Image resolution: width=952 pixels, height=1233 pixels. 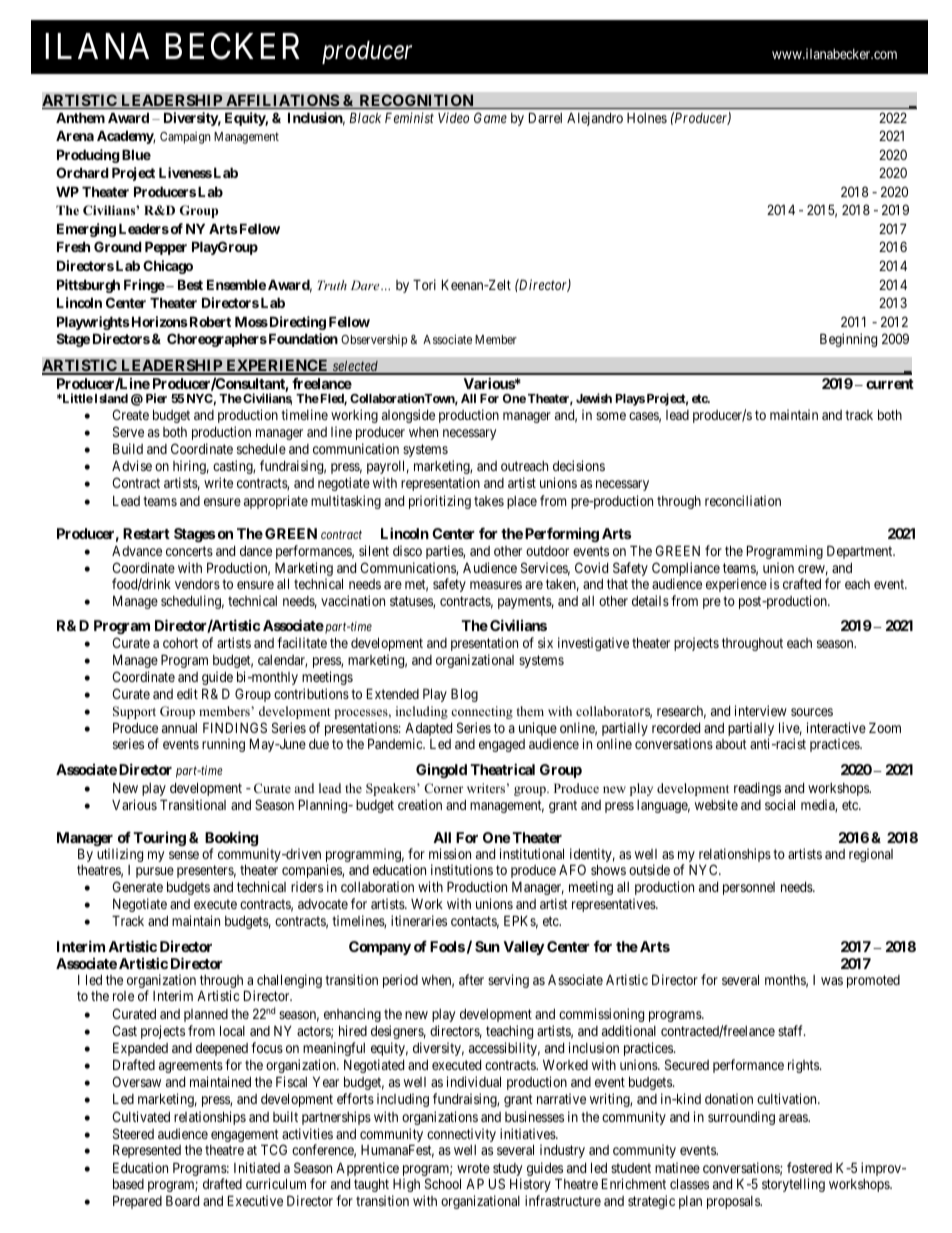 I want to click on Build, so click(x=128, y=448).
